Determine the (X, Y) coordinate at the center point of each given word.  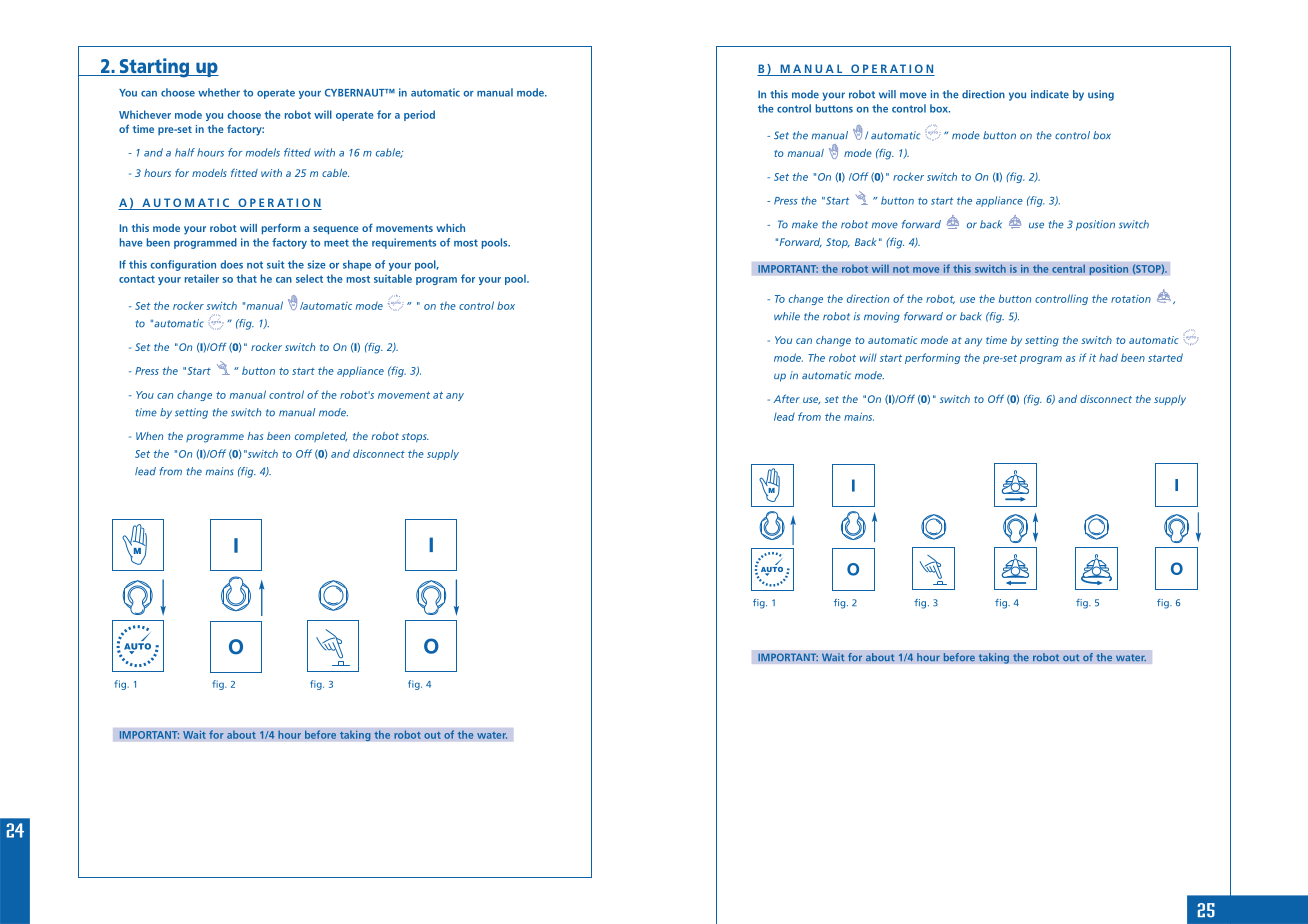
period (419, 115)
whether (219, 92)
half (185, 152)
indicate (1050, 94)
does (231, 264)
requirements (404, 243)
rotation (1131, 299)
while (787, 316)
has (255, 436)
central (1068, 268)
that (246, 278)
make (805, 224)
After (787, 398)
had (1108, 357)
